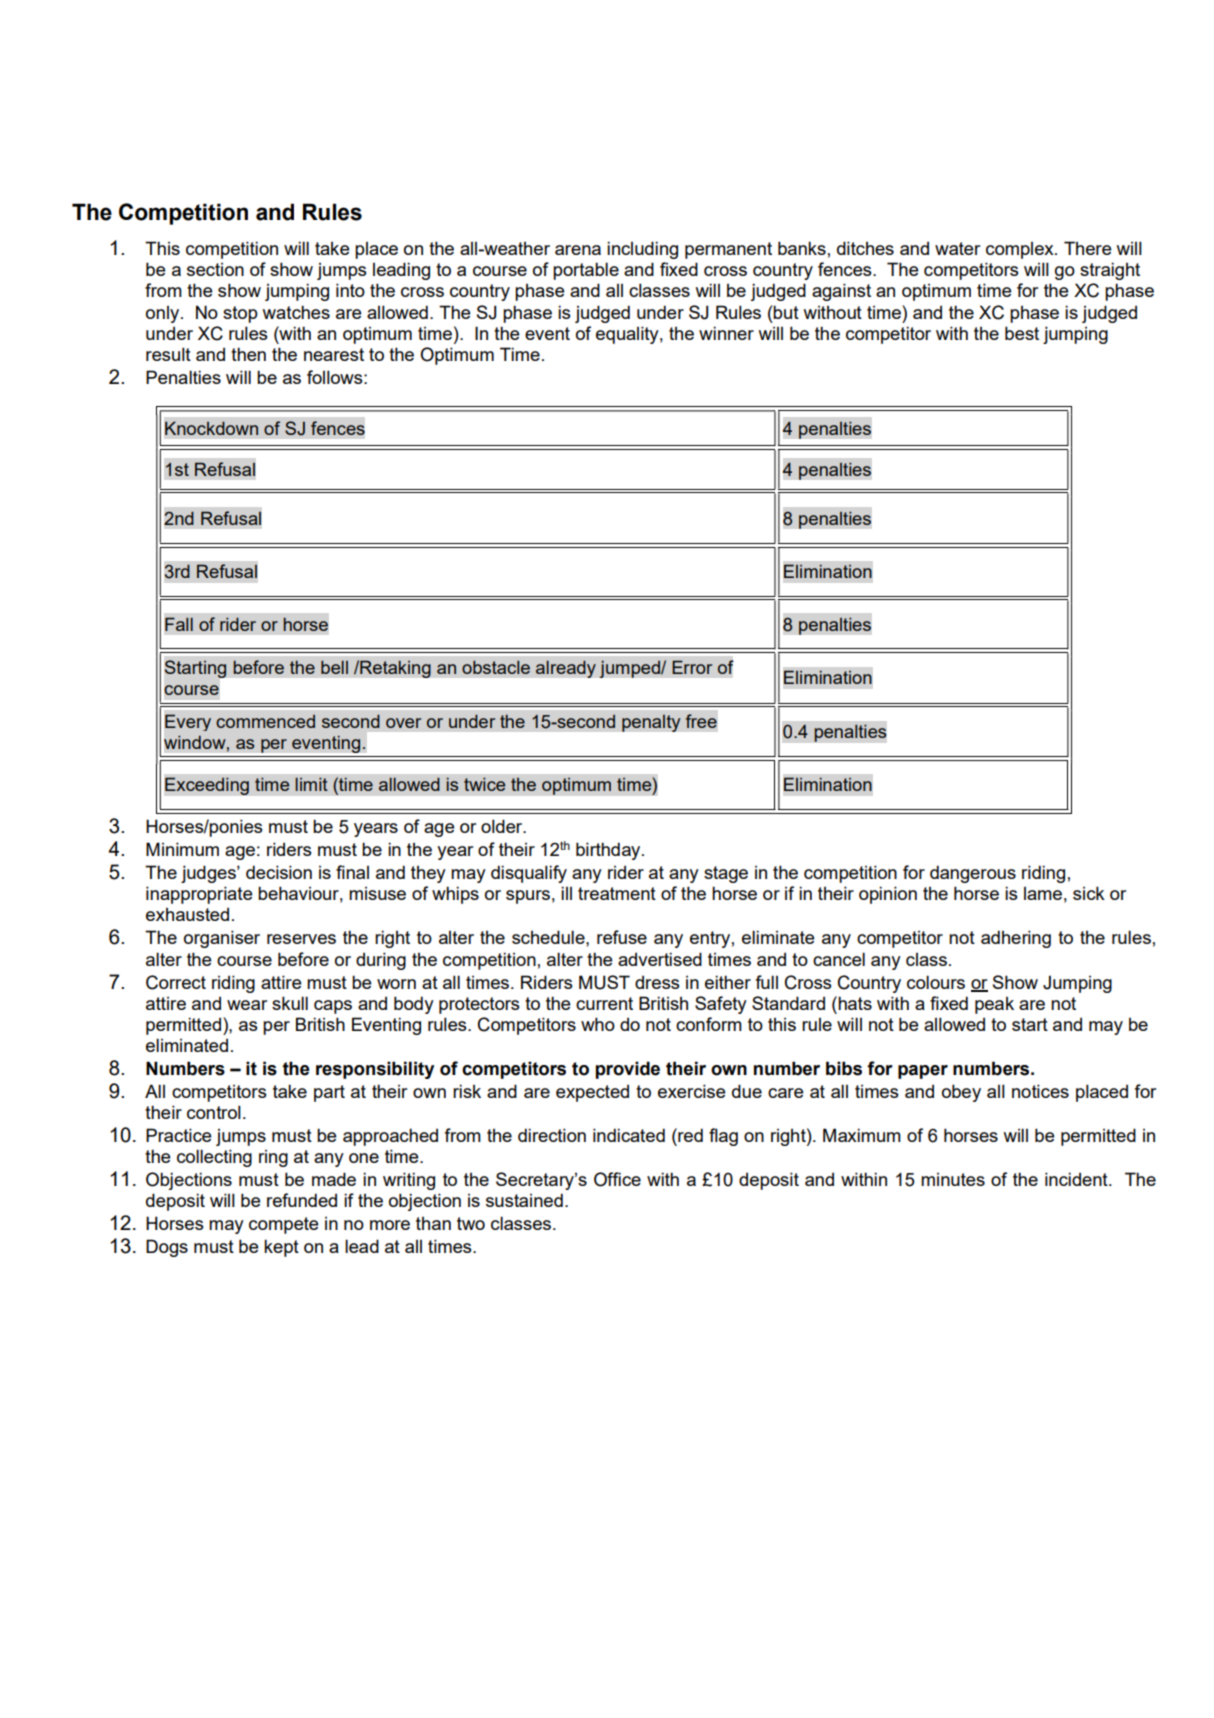  I want to click on section, so click(215, 269).
